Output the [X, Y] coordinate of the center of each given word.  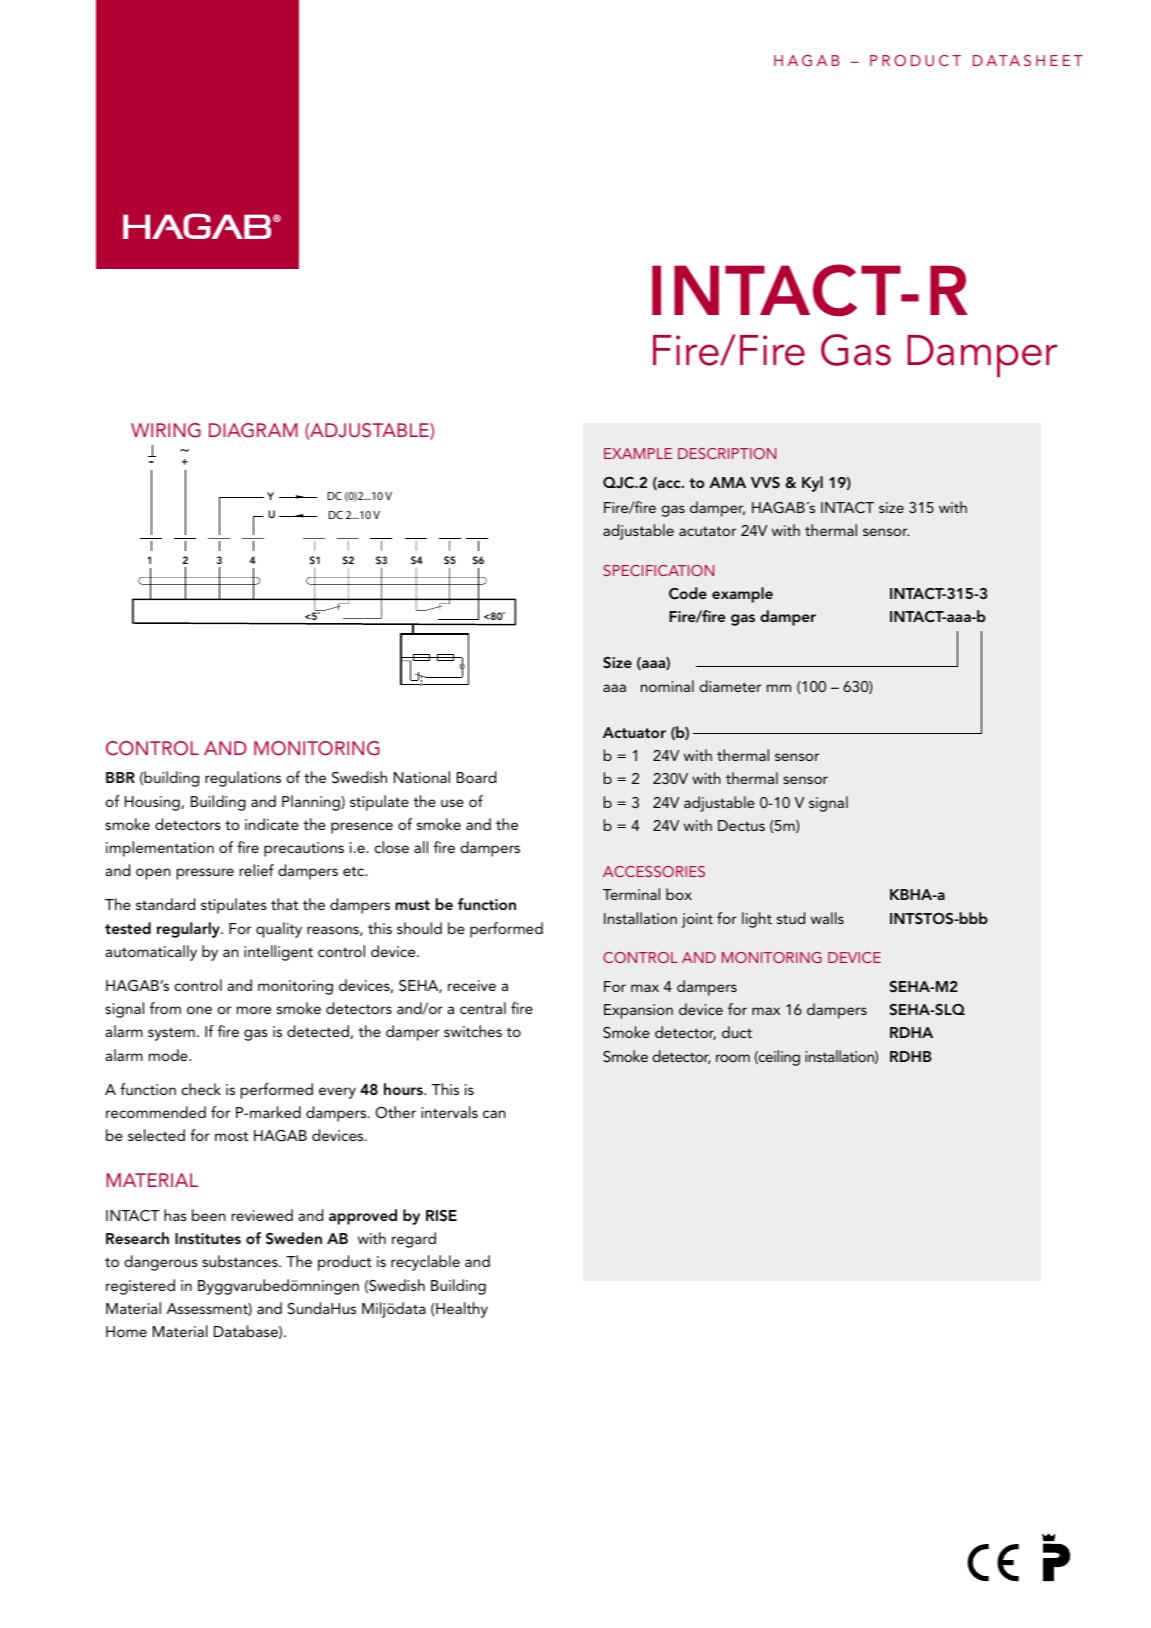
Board [476, 777]
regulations [243, 779]
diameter [730, 686]
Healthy [461, 1310]
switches [473, 1031]
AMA [727, 482]
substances [241, 1261]
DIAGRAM [253, 430]
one [199, 1010]
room [733, 1058]
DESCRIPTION [727, 453]
